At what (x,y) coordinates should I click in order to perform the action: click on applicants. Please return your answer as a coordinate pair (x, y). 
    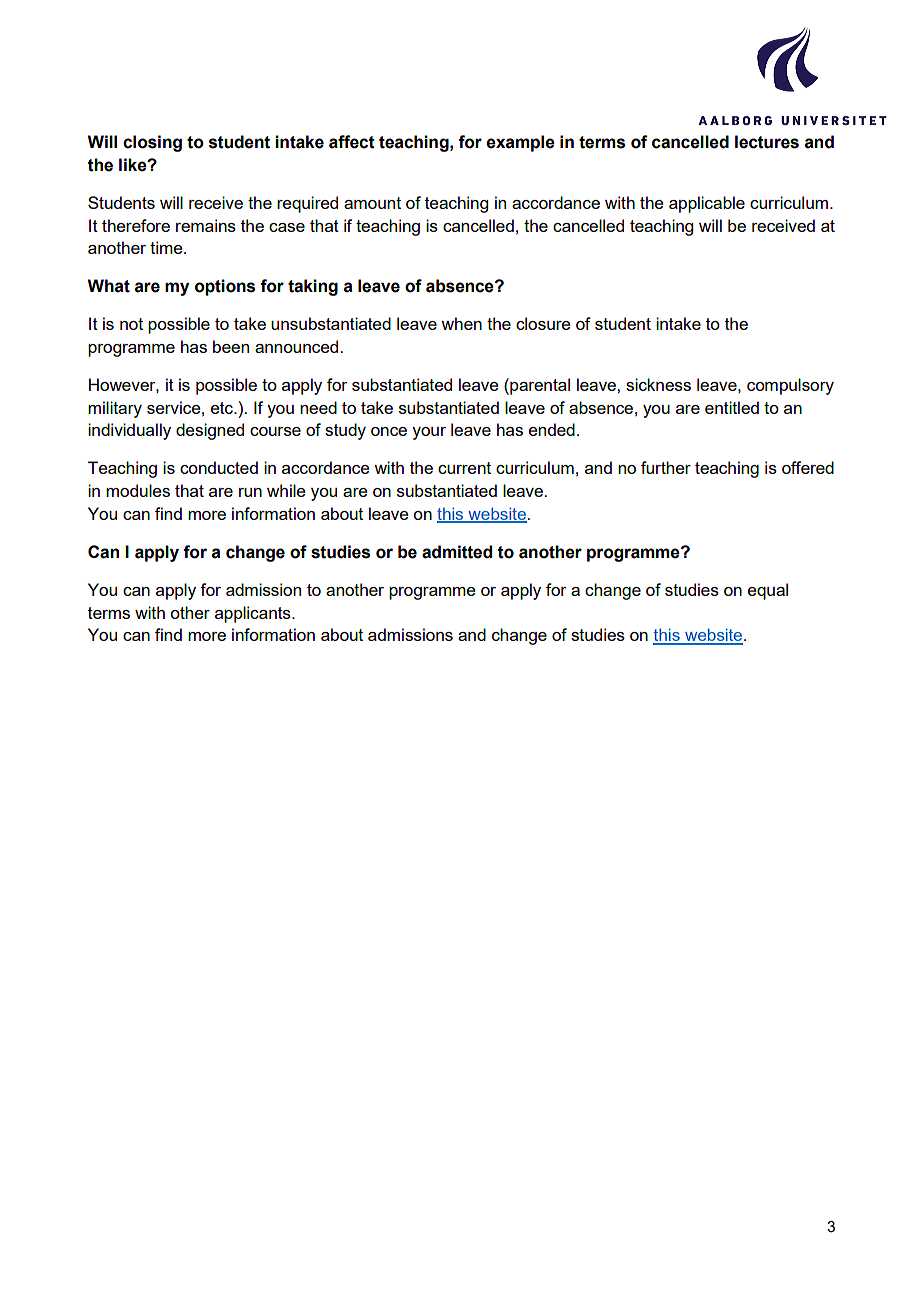
    Looking at the image, I should click on (254, 614).
